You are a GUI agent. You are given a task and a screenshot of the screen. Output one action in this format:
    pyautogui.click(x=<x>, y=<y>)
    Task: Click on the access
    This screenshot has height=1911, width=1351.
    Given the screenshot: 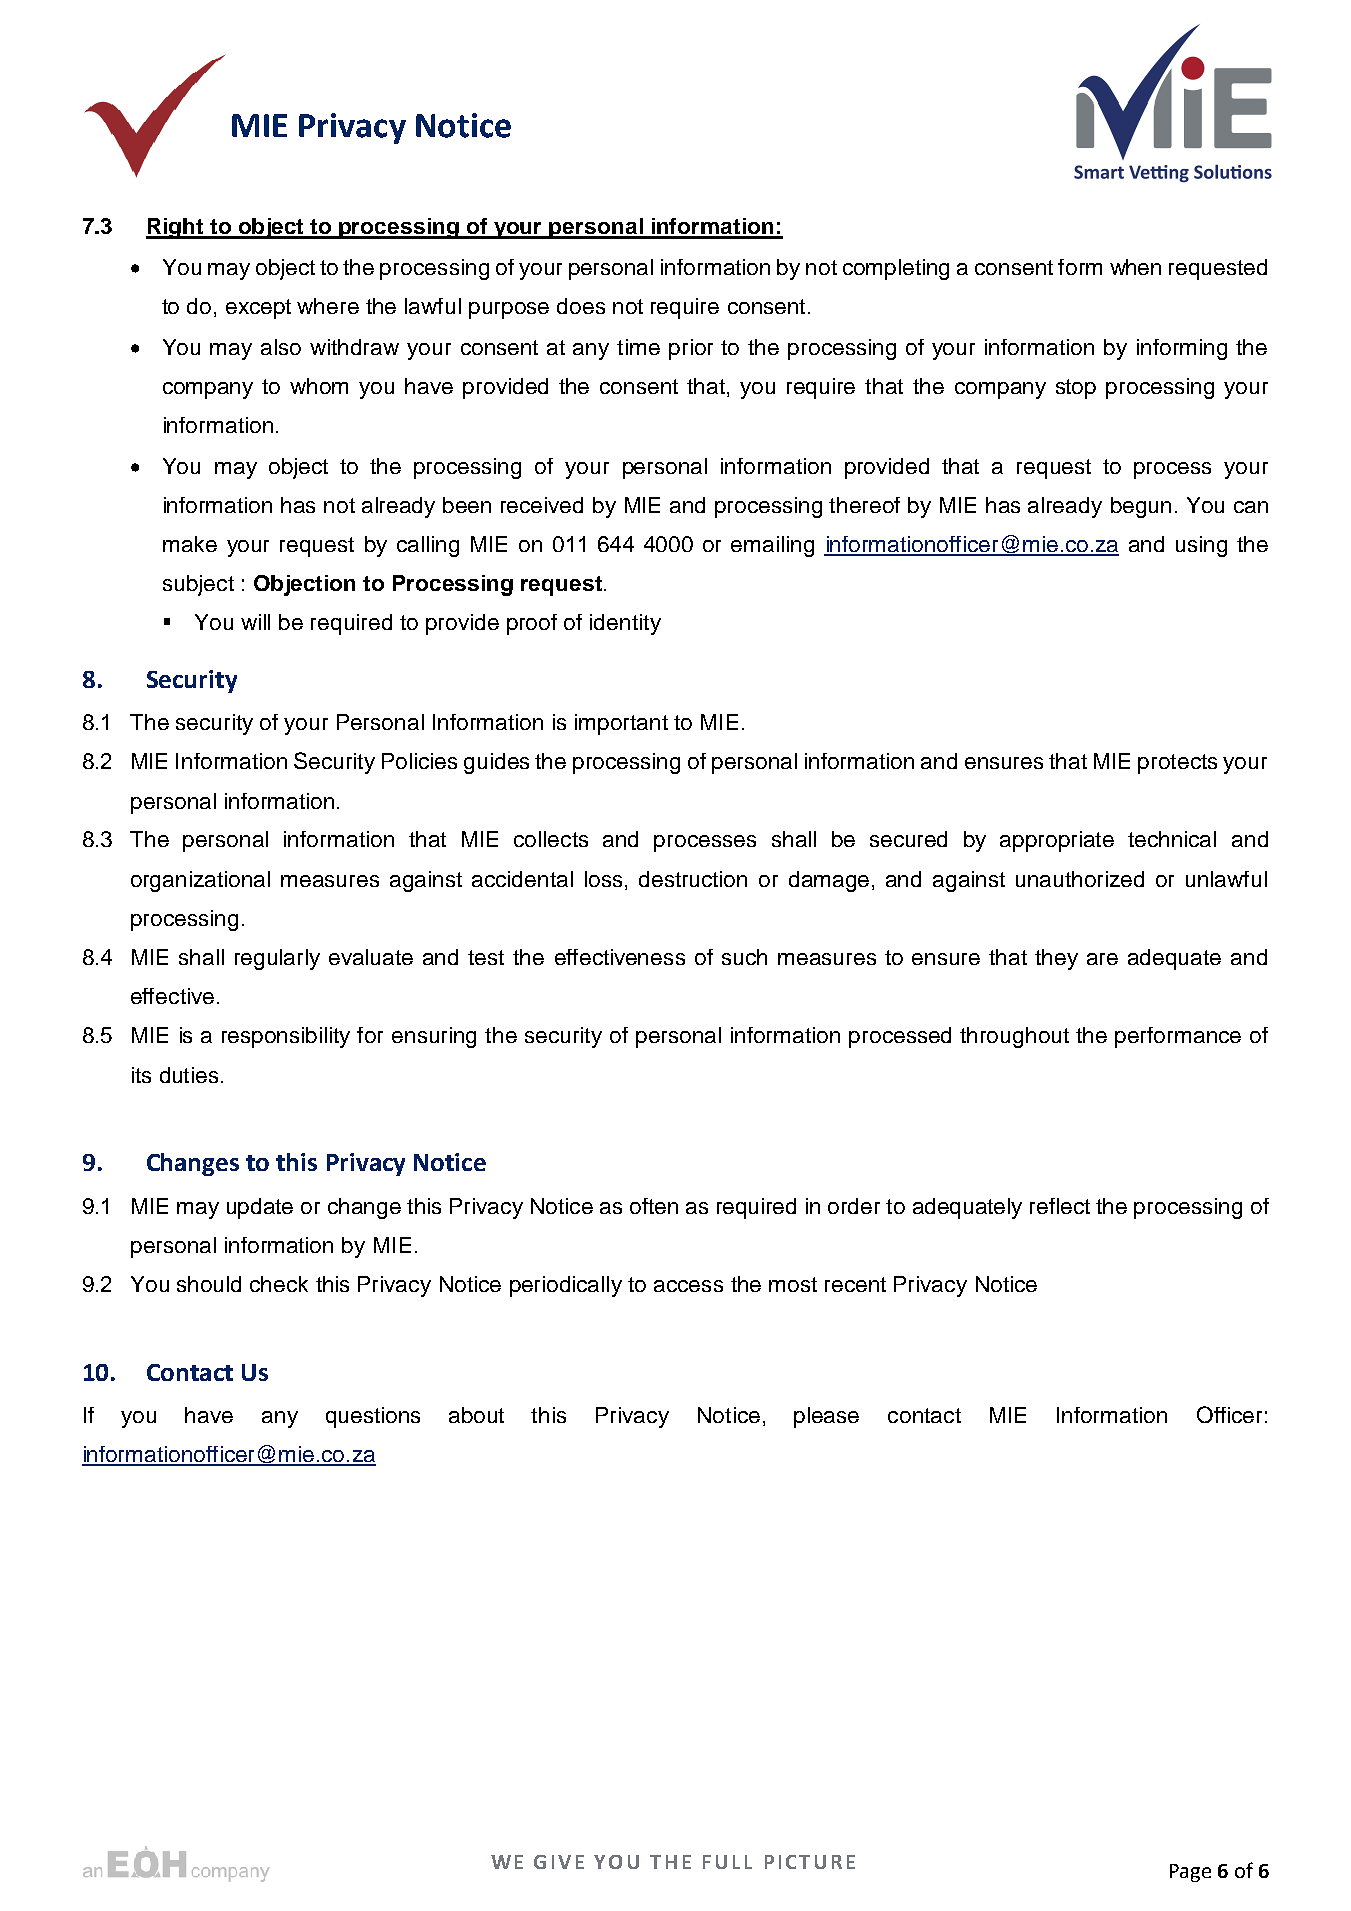 What is the action you would take?
    pyautogui.click(x=688, y=1286)
